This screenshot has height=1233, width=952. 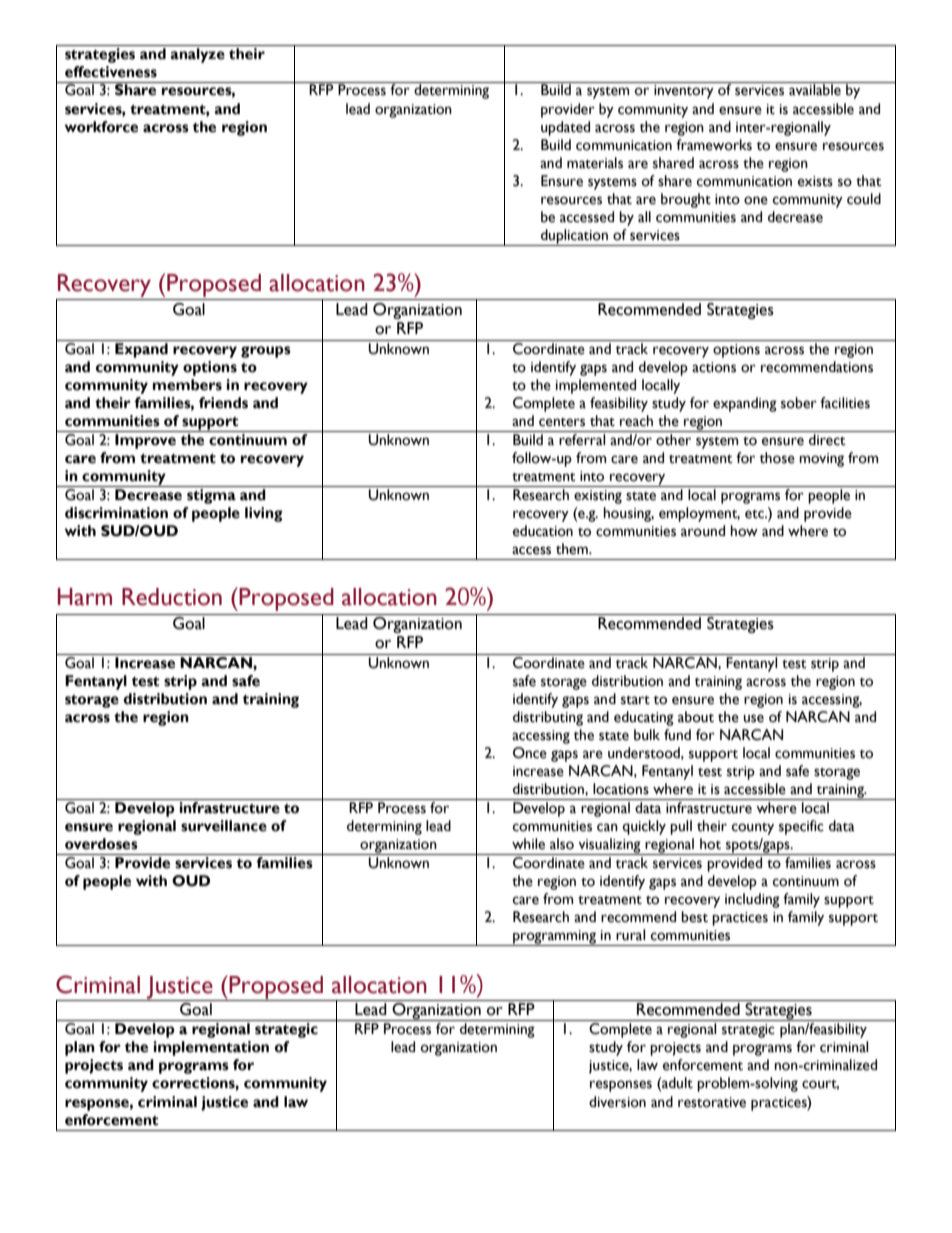 I want to click on analyze, so click(x=197, y=55).
